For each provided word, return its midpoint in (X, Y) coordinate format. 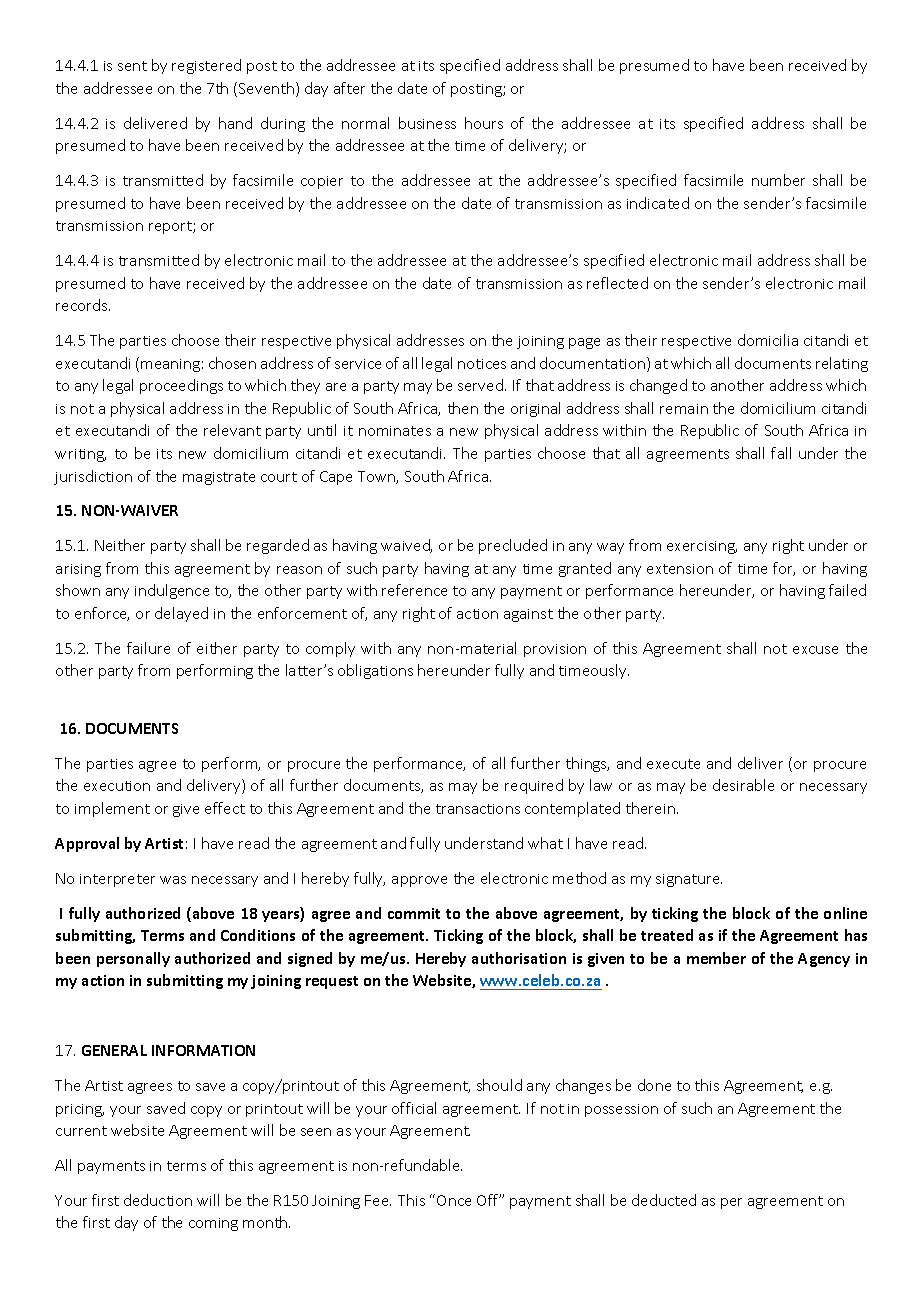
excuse (815, 650)
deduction (158, 1200)
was (173, 880)
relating (842, 364)
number (778, 180)
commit (414, 913)
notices (482, 364)
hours (484, 123)
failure (148, 648)
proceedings (181, 386)
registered (206, 66)
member (716, 958)
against (528, 615)
